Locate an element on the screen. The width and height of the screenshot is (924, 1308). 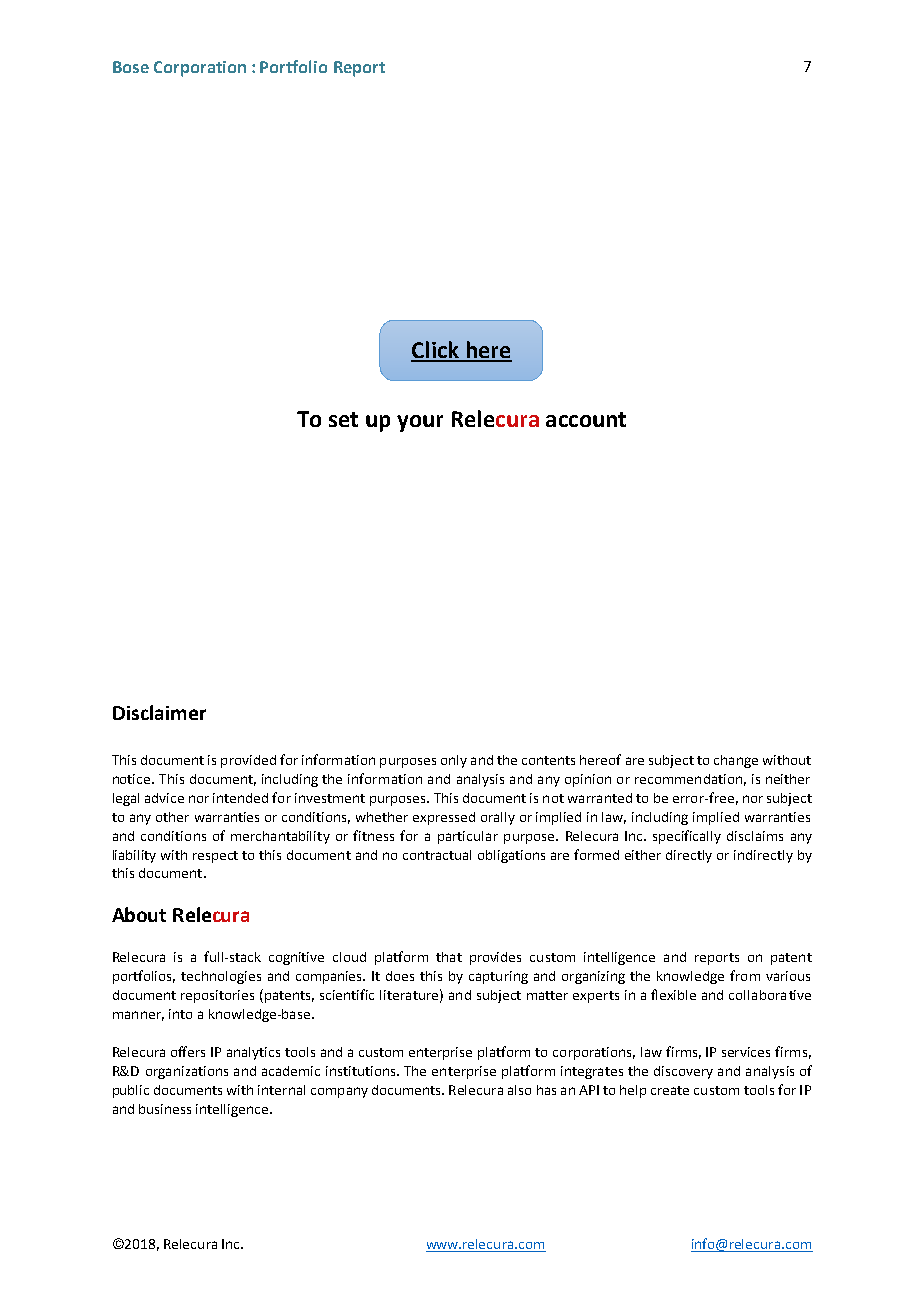
discovery is located at coordinates (683, 1072).
